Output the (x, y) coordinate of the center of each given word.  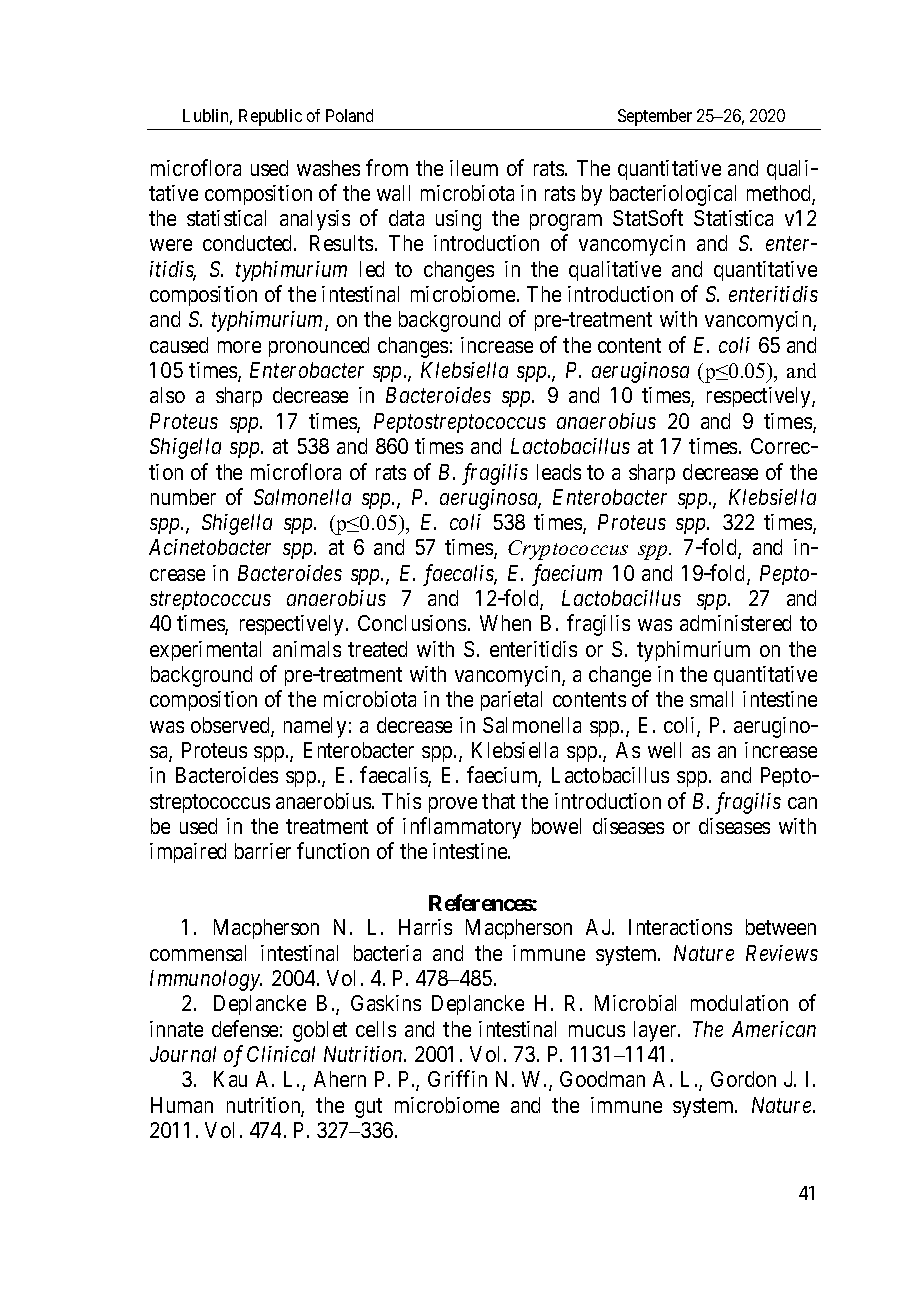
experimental (205, 651)
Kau (230, 1079)
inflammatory (462, 828)
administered (735, 623)
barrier (263, 851)
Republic (270, 117)
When (505, 623)
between (781, 927)
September (655, 117)
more (239, 347)
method (780, 194)
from (387, 167)
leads (559, 472)
